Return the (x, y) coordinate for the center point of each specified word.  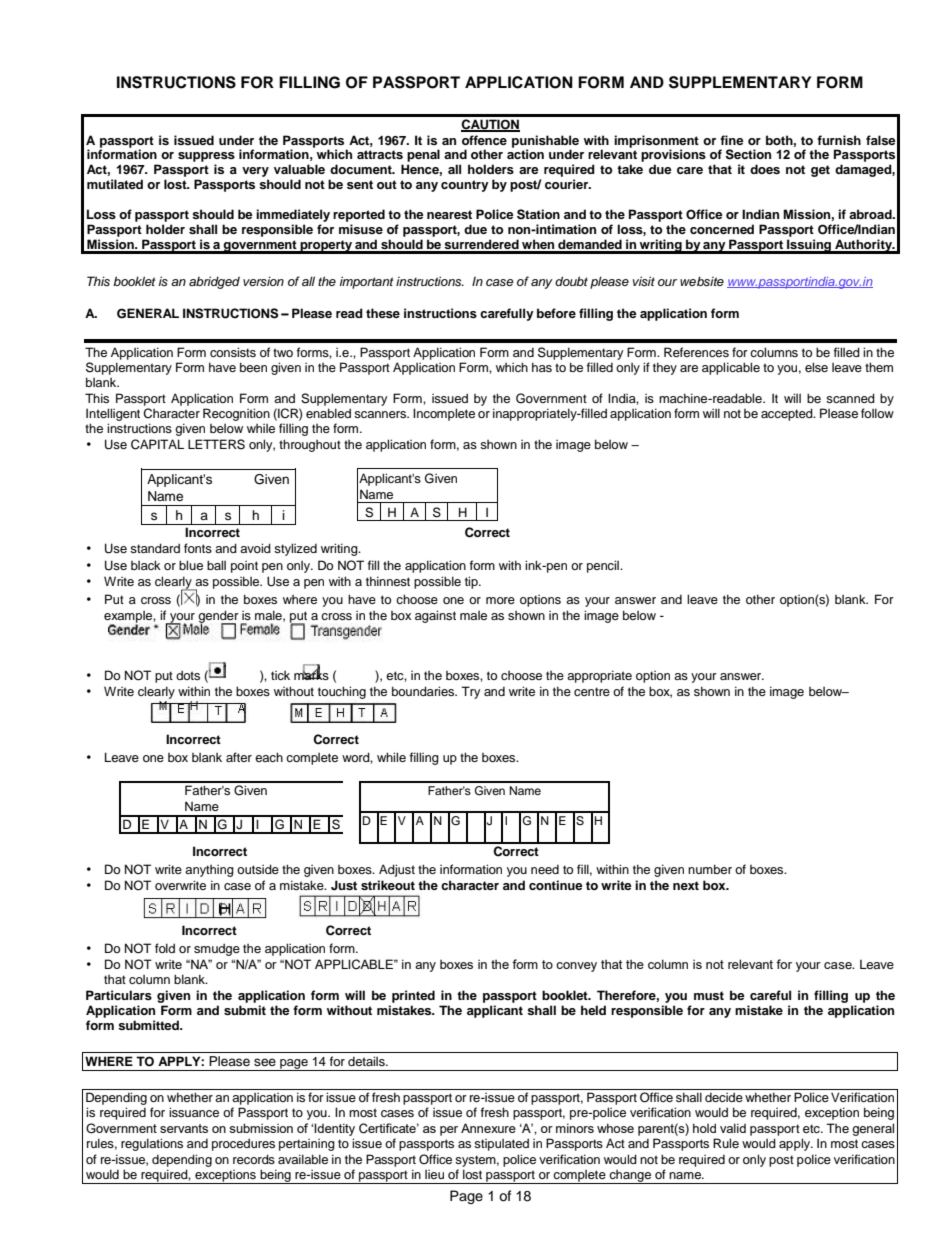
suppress (206, 157)
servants (184, 1128)
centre (592, 691)
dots (188, 675)
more (500, 600)
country (465, 186)
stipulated (501, 1144)
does (765, 169)
